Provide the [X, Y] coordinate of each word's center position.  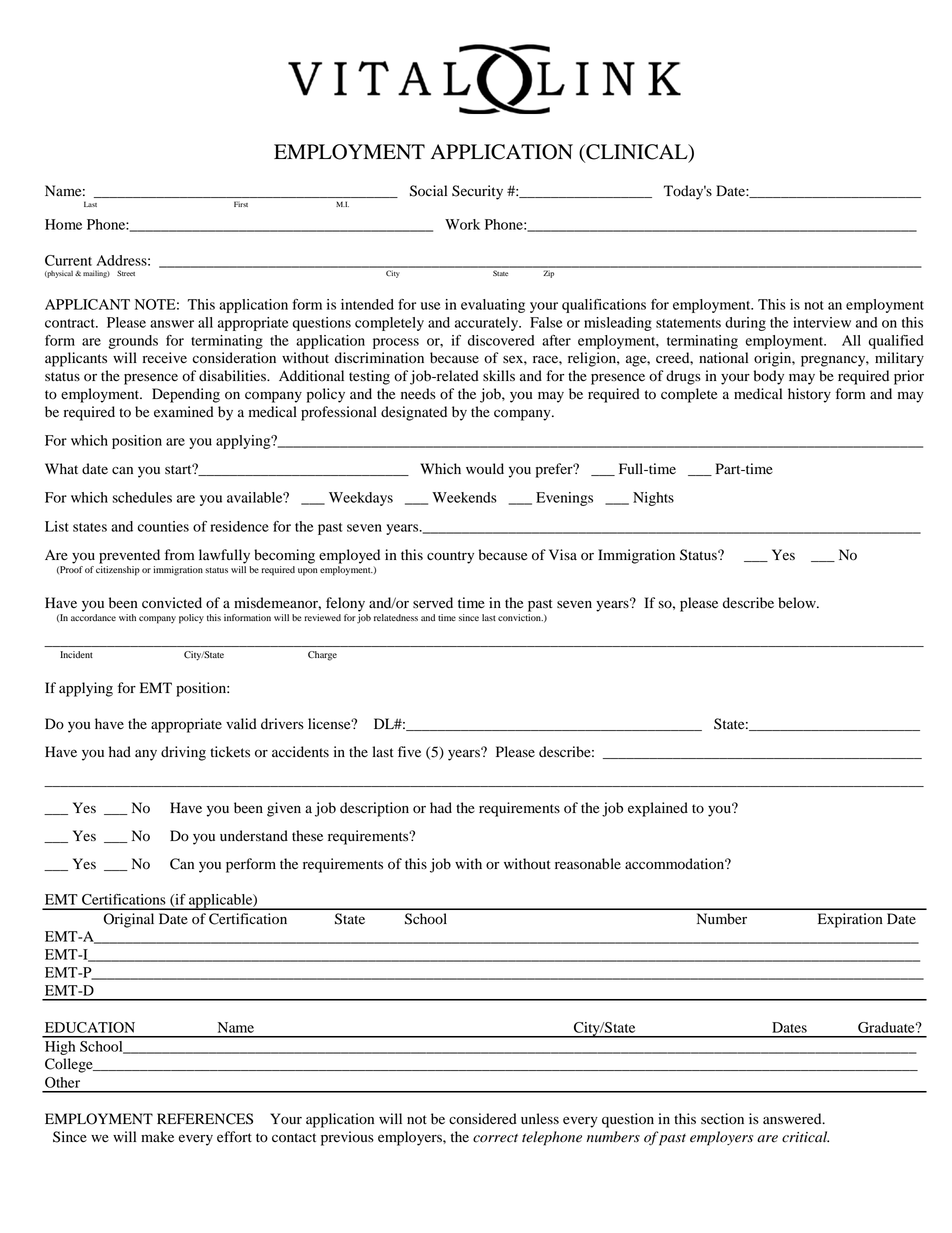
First [241, 204]
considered [483, 1119]
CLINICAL [637, 153]
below [798, 603]
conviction [520, 616]
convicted [172, 603]
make [157, 1136]
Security [477, 192]
